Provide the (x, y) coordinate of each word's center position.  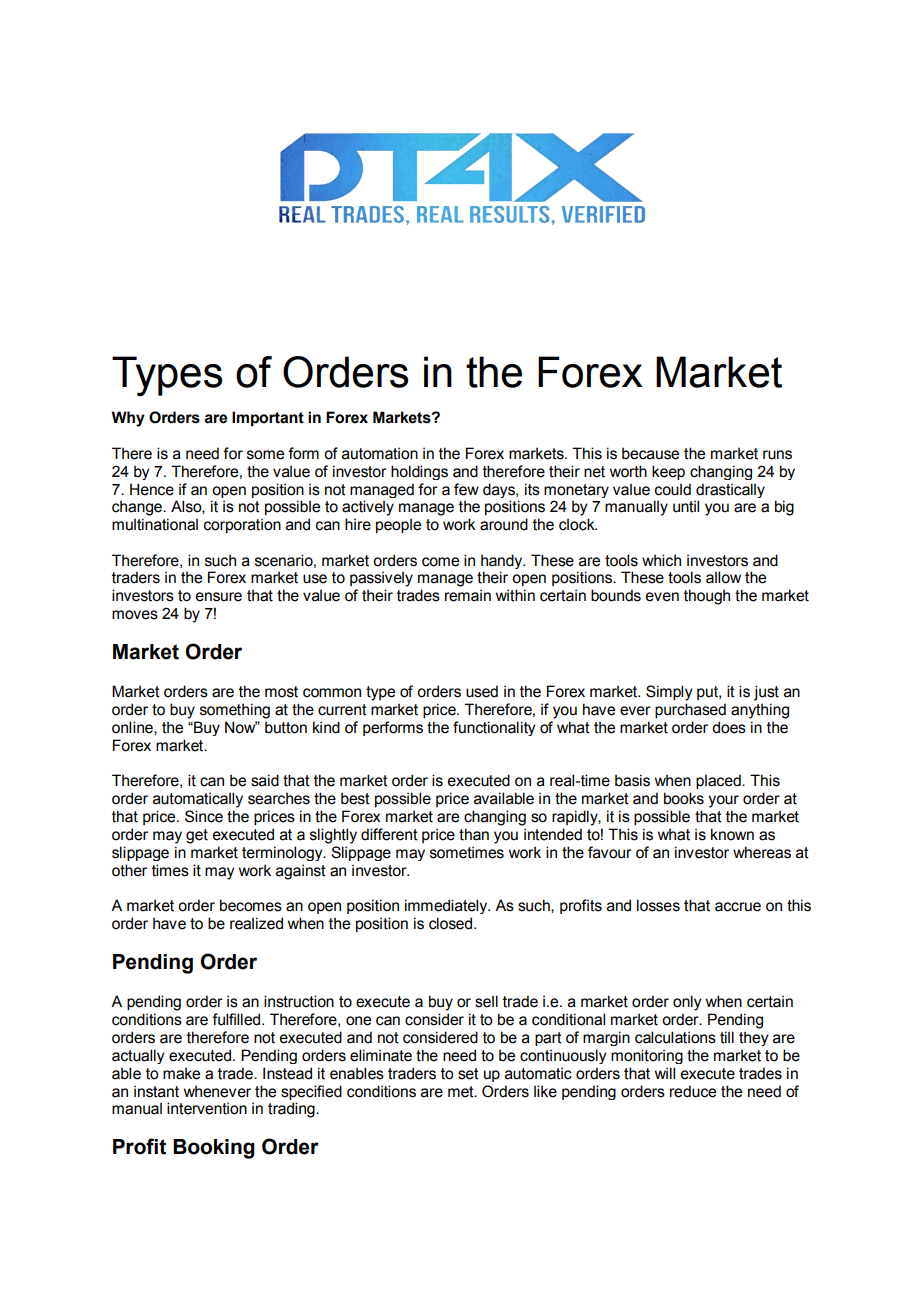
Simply (669, 693)
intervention (207, 1108)
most (281, 692)
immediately (447, 906)
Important (268, 419)
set (468, 1074)
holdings (419, 472)
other (129, 870)
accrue (738, 907)
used (482, 691)
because (650, 453)
